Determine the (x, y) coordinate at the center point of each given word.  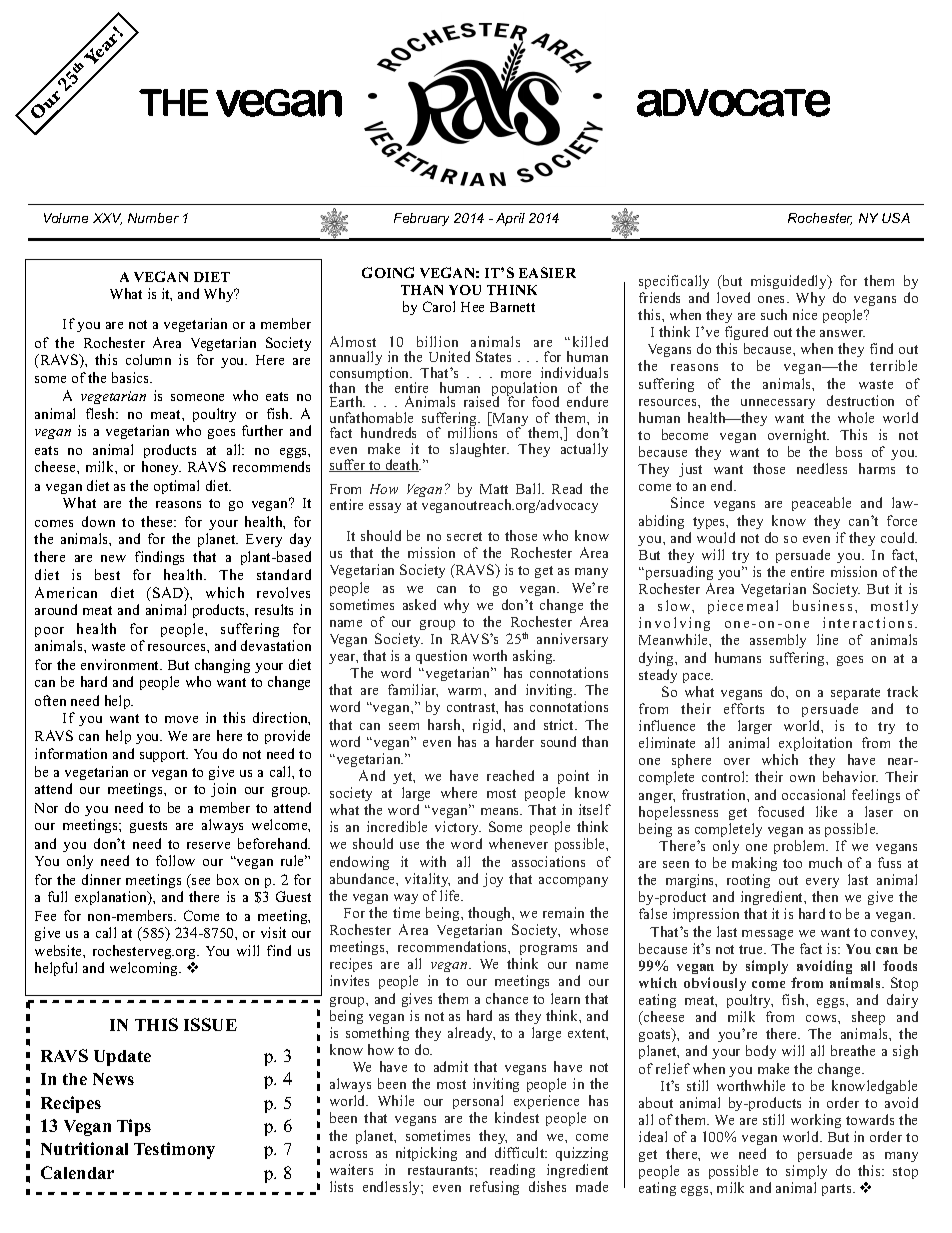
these (158, 521)
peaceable (821, 504)
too (792, 863)
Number (153, 218)
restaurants (442, 1170)
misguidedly (790, 282)
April (510, 219)
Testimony (174, 1150)
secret (464, 536)
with (433, 861)
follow (175, 860)
